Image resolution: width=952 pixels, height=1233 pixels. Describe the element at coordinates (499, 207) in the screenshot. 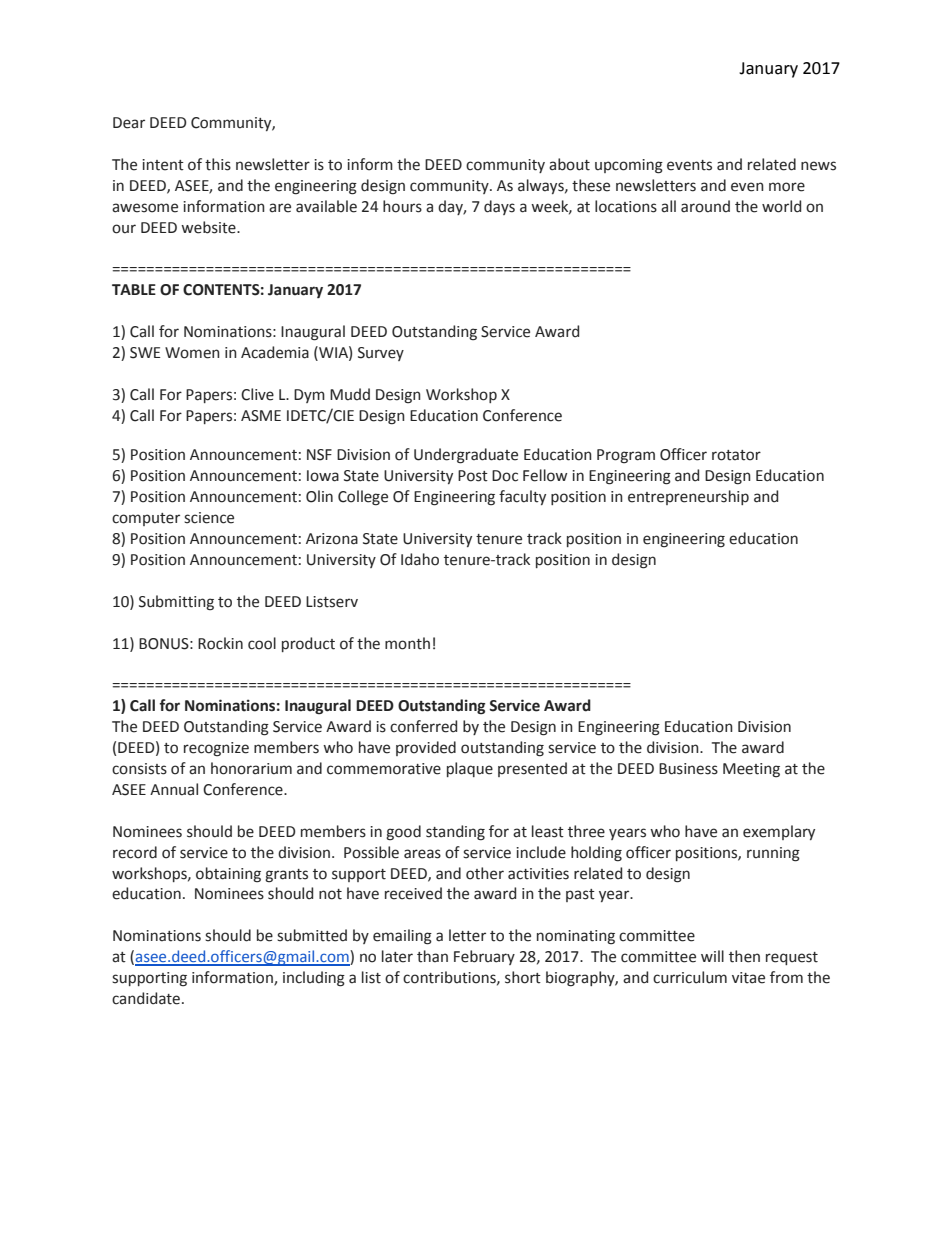

I see `days` at that location.
